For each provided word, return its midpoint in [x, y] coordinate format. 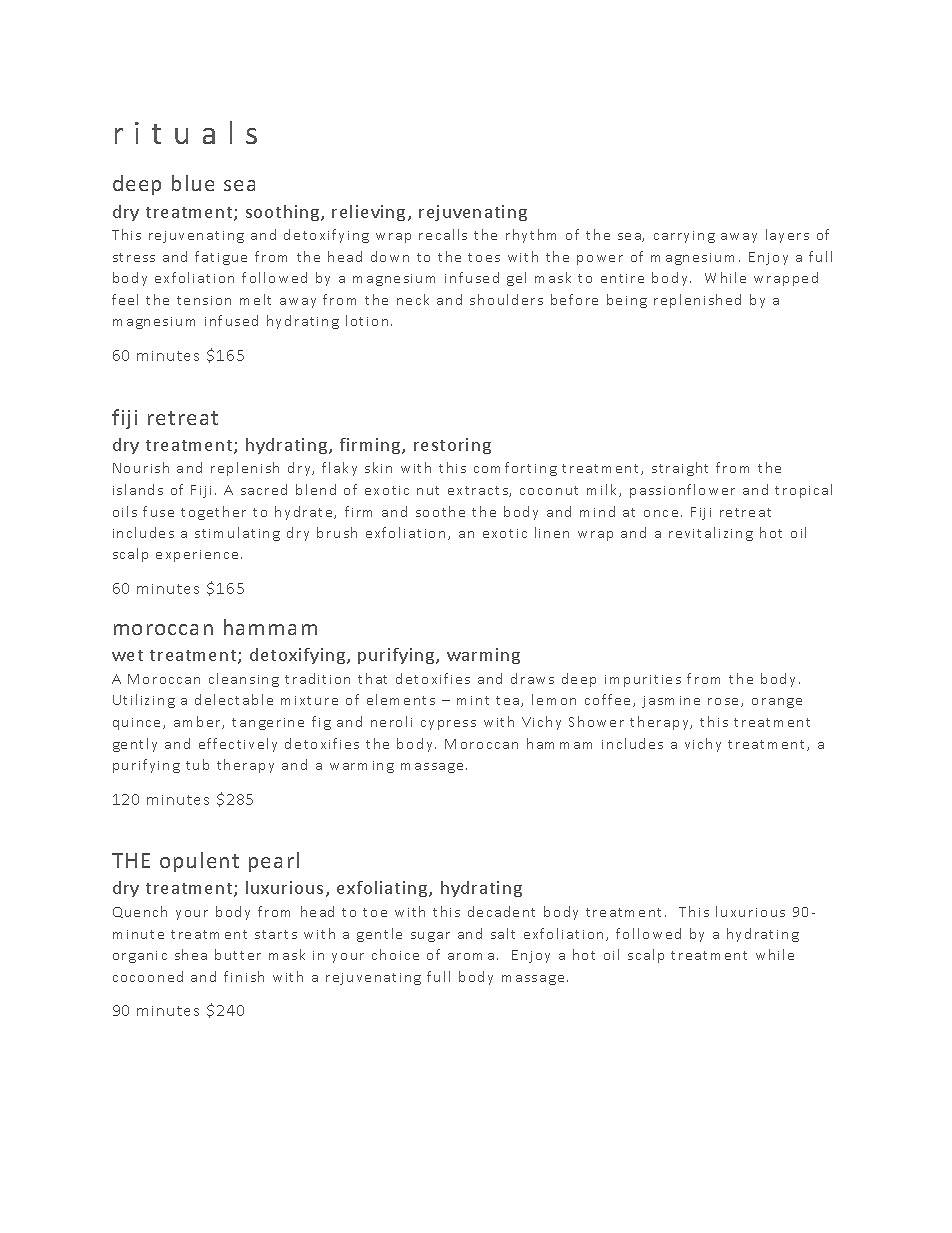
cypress [448, 725]
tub [197, 764]
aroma [471, 956]
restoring [452, 446]
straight [680, 469]
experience [197, 556]
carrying [684, 237]
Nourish [141, 467]
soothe [440, 511]
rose [725, 702]
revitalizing [711, 534]
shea [191, 954]
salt [503, 933]
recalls [443, 234]
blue [193, 183]
